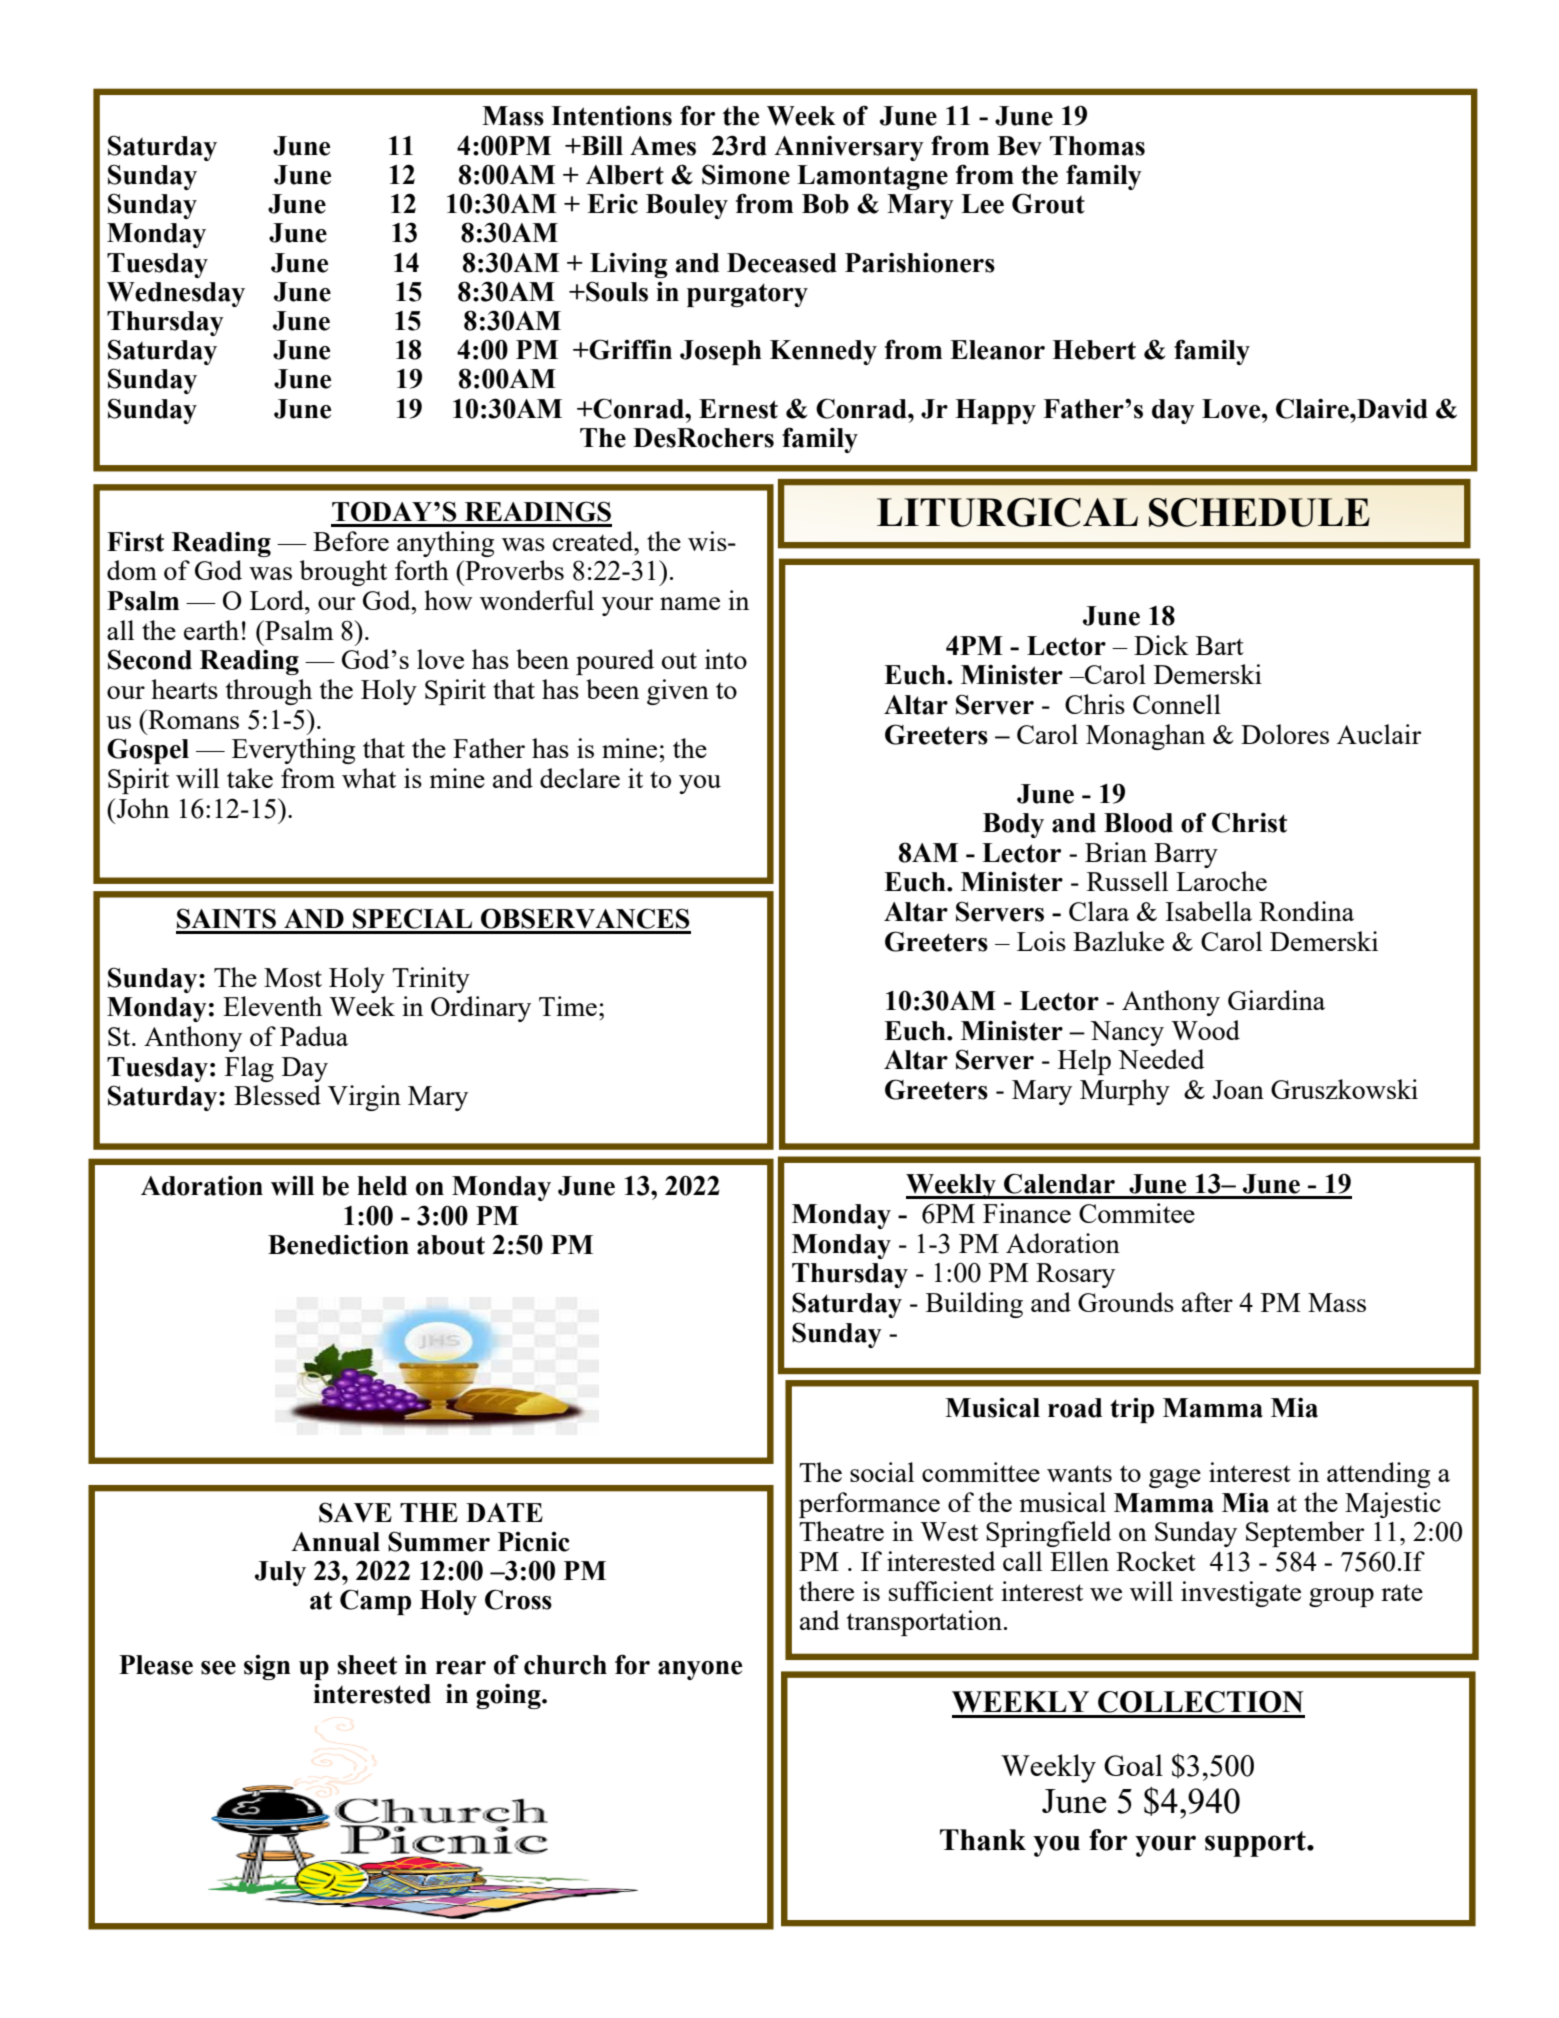 This screenshot has height=2018, width=1559. I want to click on Most, so click(293, 977).
